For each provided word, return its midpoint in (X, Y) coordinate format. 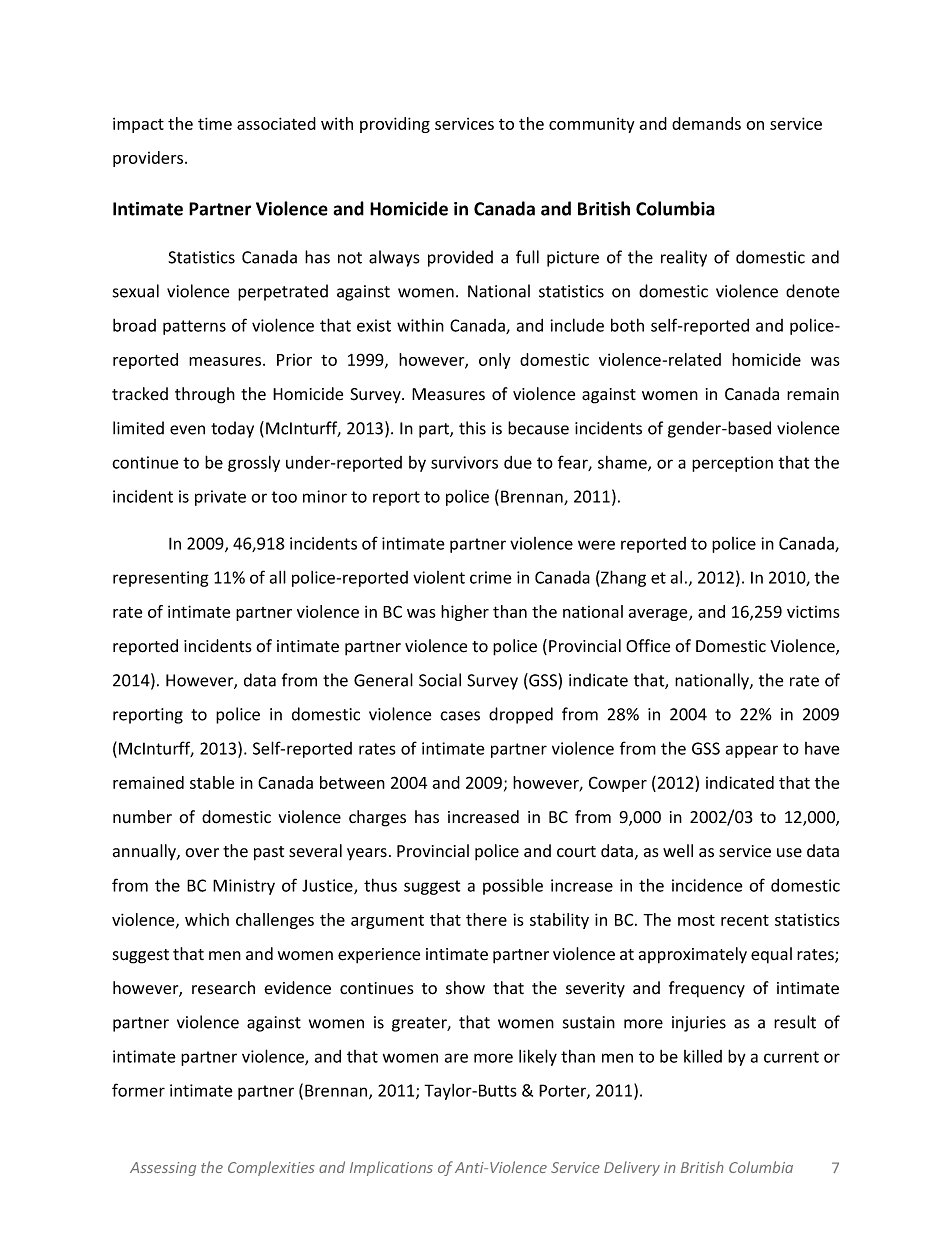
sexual (136, 291)
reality (684, 258)
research (223, 988)
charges (377, 818)
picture (573, 259)
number (142, 817)
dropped (521, 715)
